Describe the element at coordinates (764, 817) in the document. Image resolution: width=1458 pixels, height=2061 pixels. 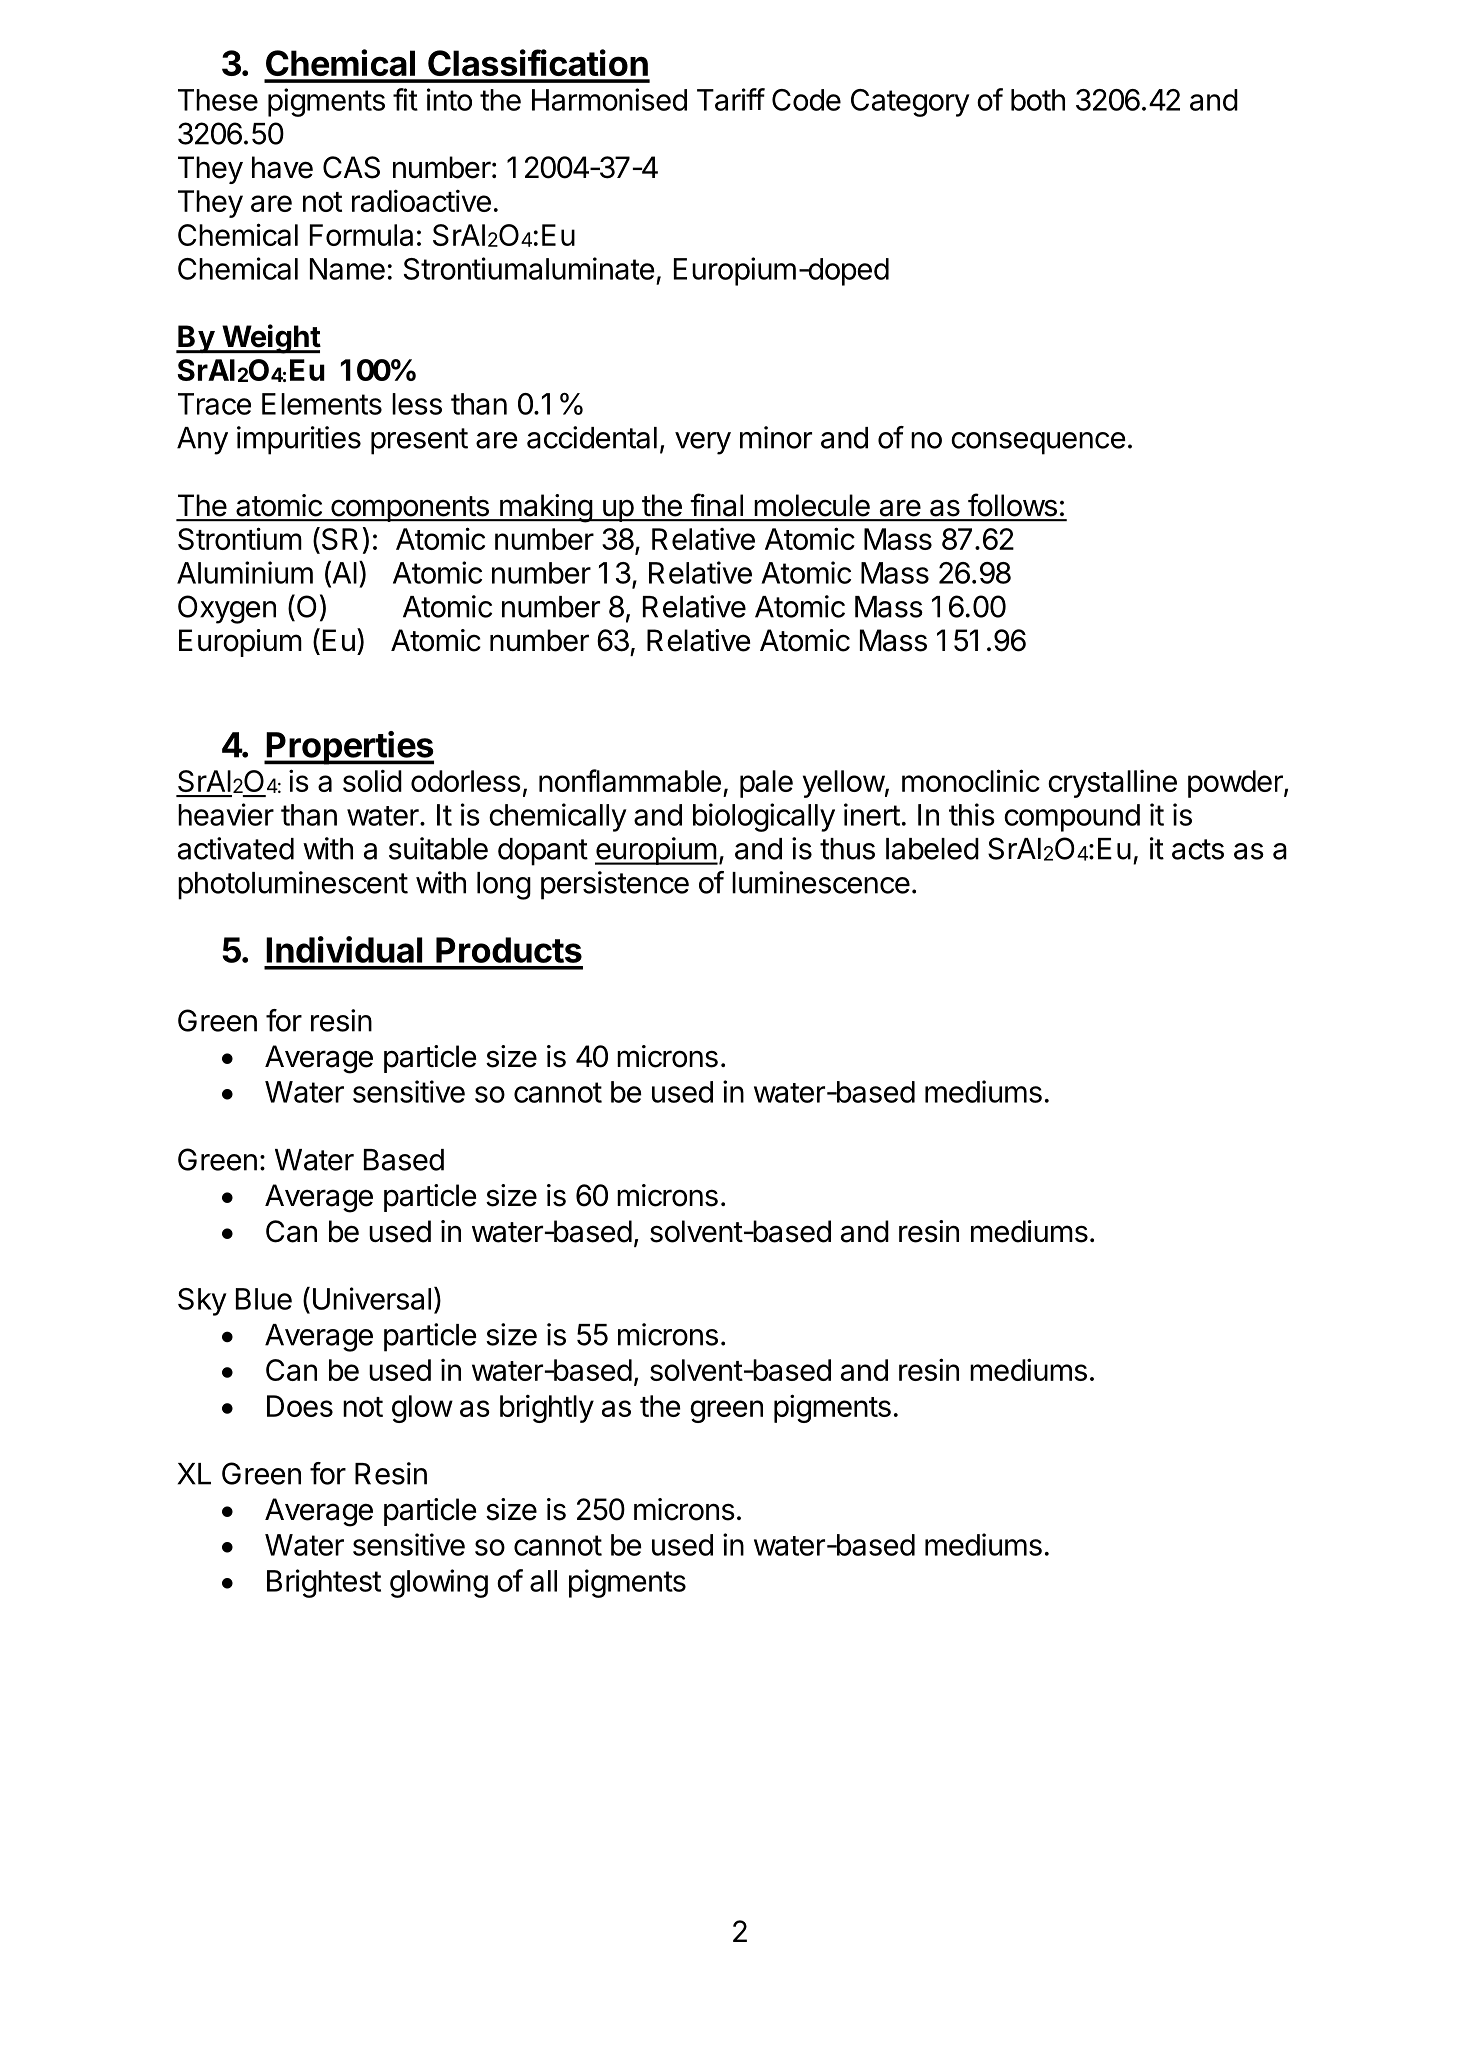
I see `biologically` at that location.
